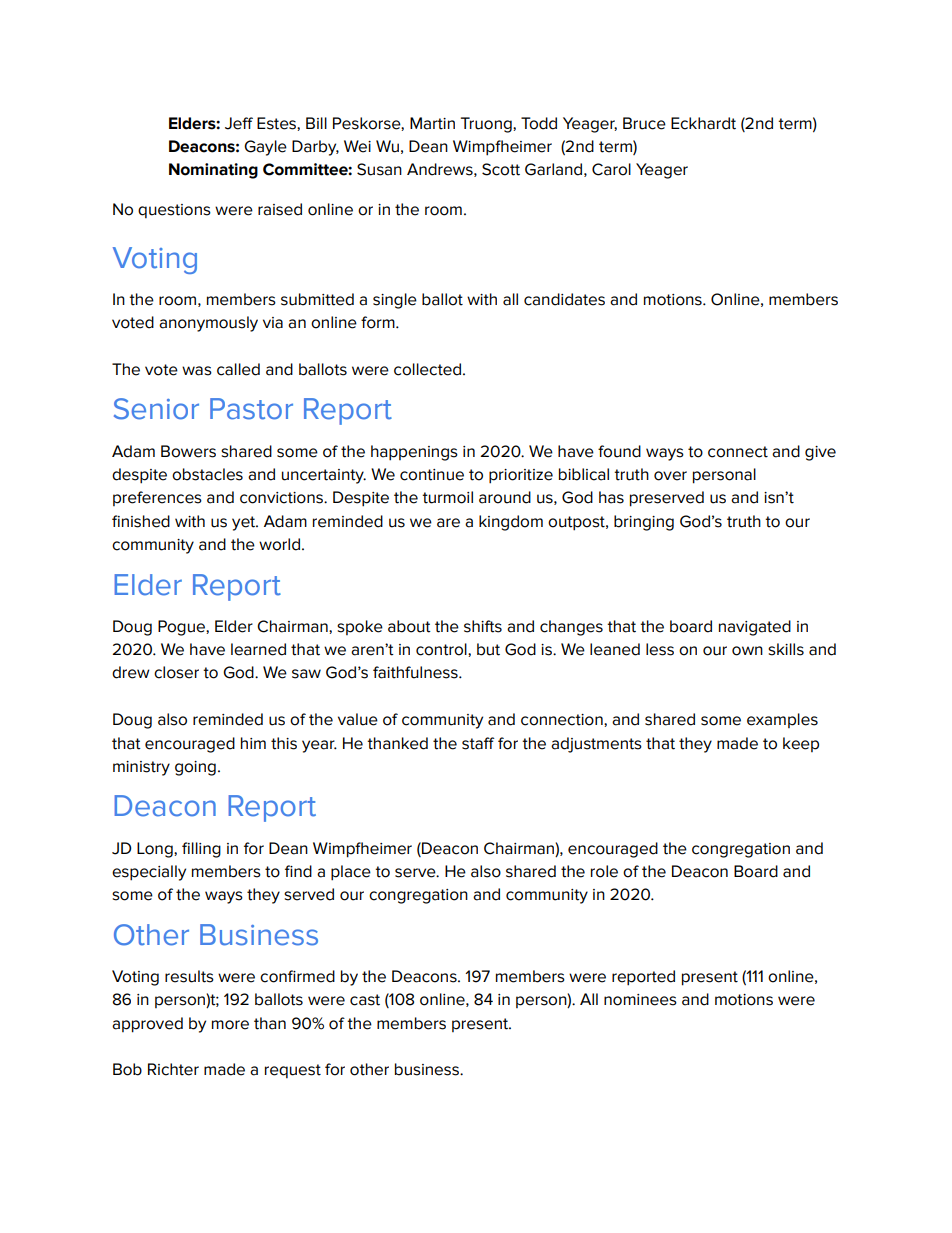  What do you see at coordinates (230, 1025) in the screenshot?
I see `more` at bounding box center [230, 1025].
